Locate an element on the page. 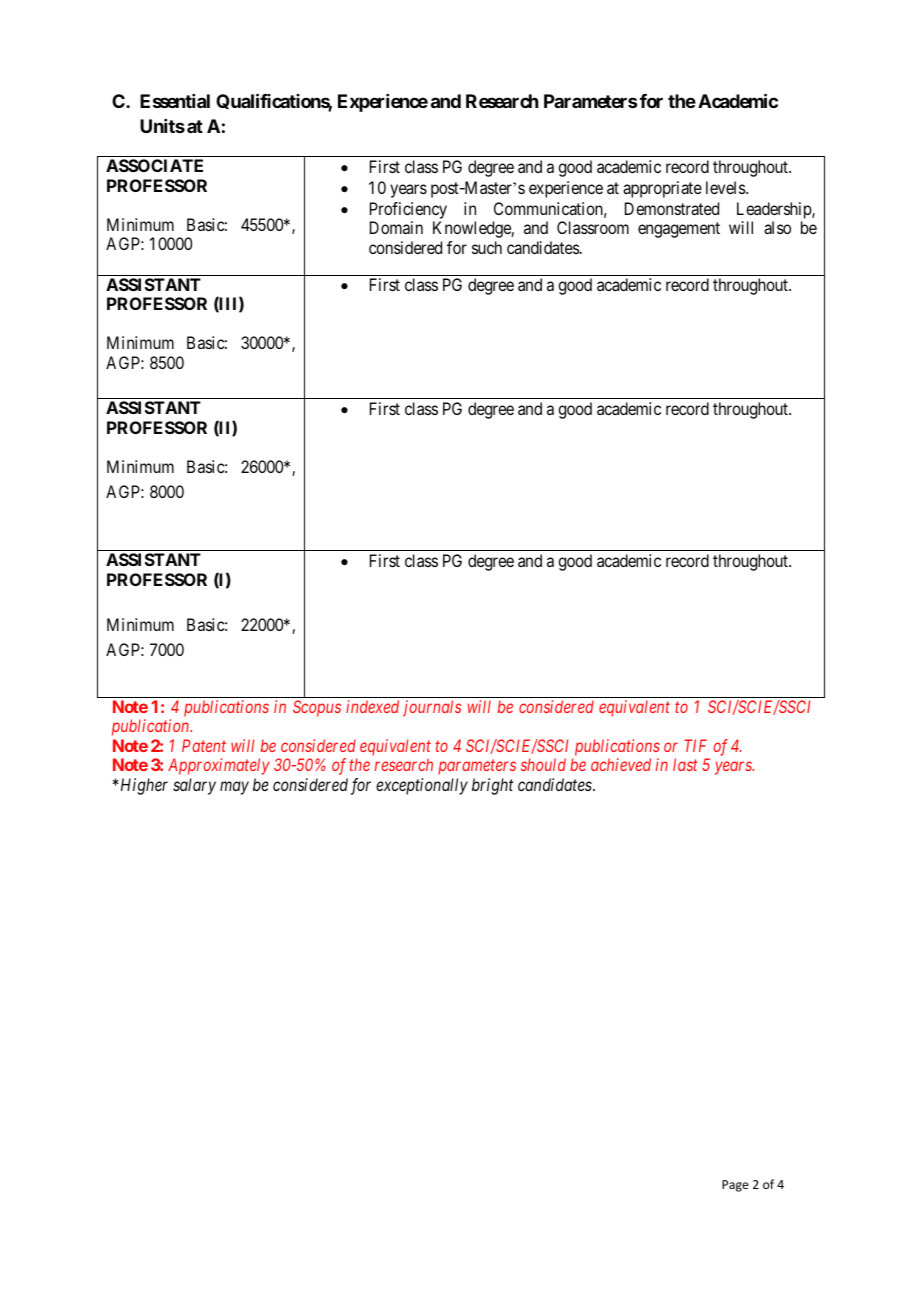 The height and width of the image is (1307, 924). engagement is located at coordinates (679, 230).
